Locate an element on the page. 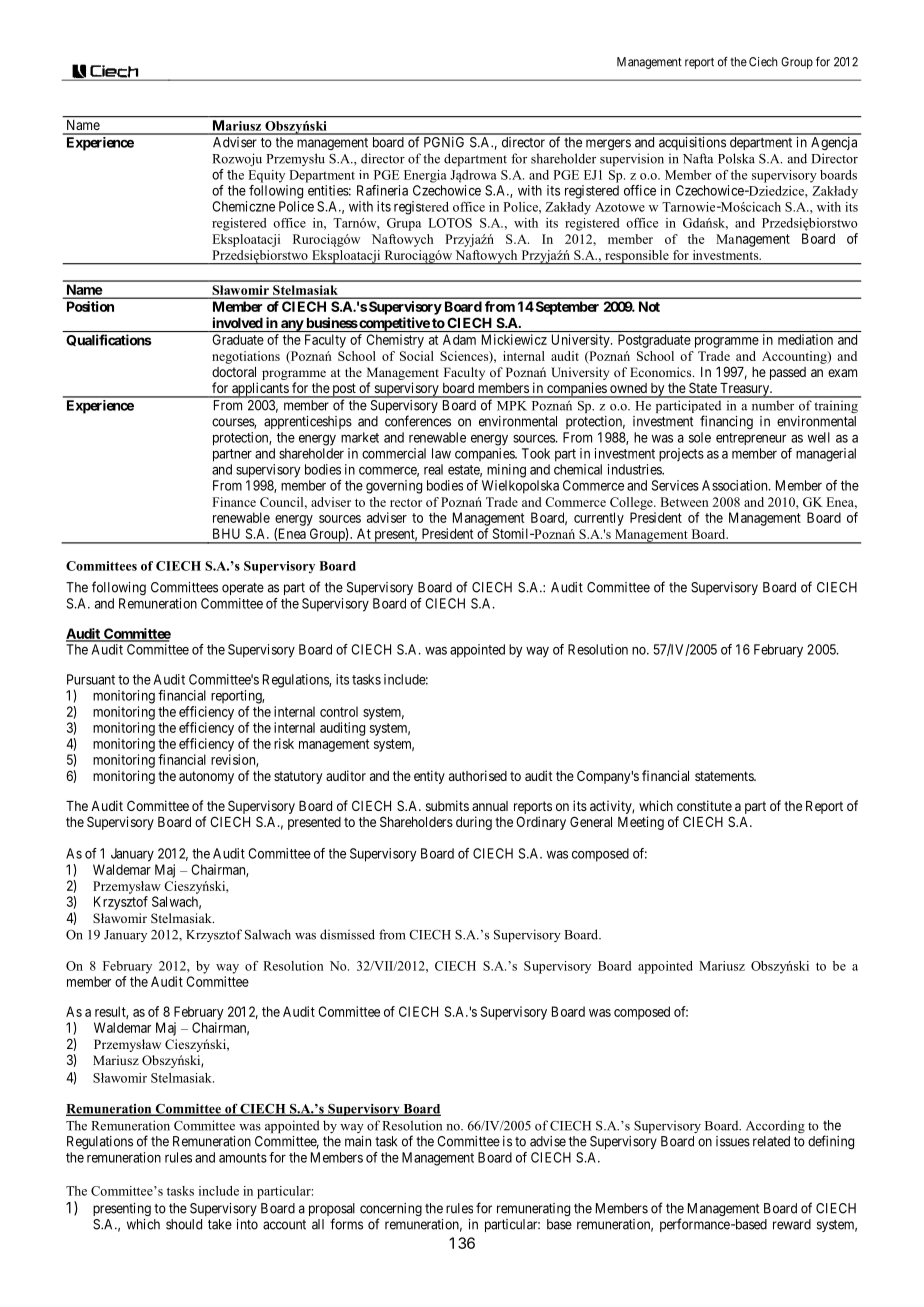 The height and width of the page is (1307, 924). Energia is located at coordinates (425, 176).
